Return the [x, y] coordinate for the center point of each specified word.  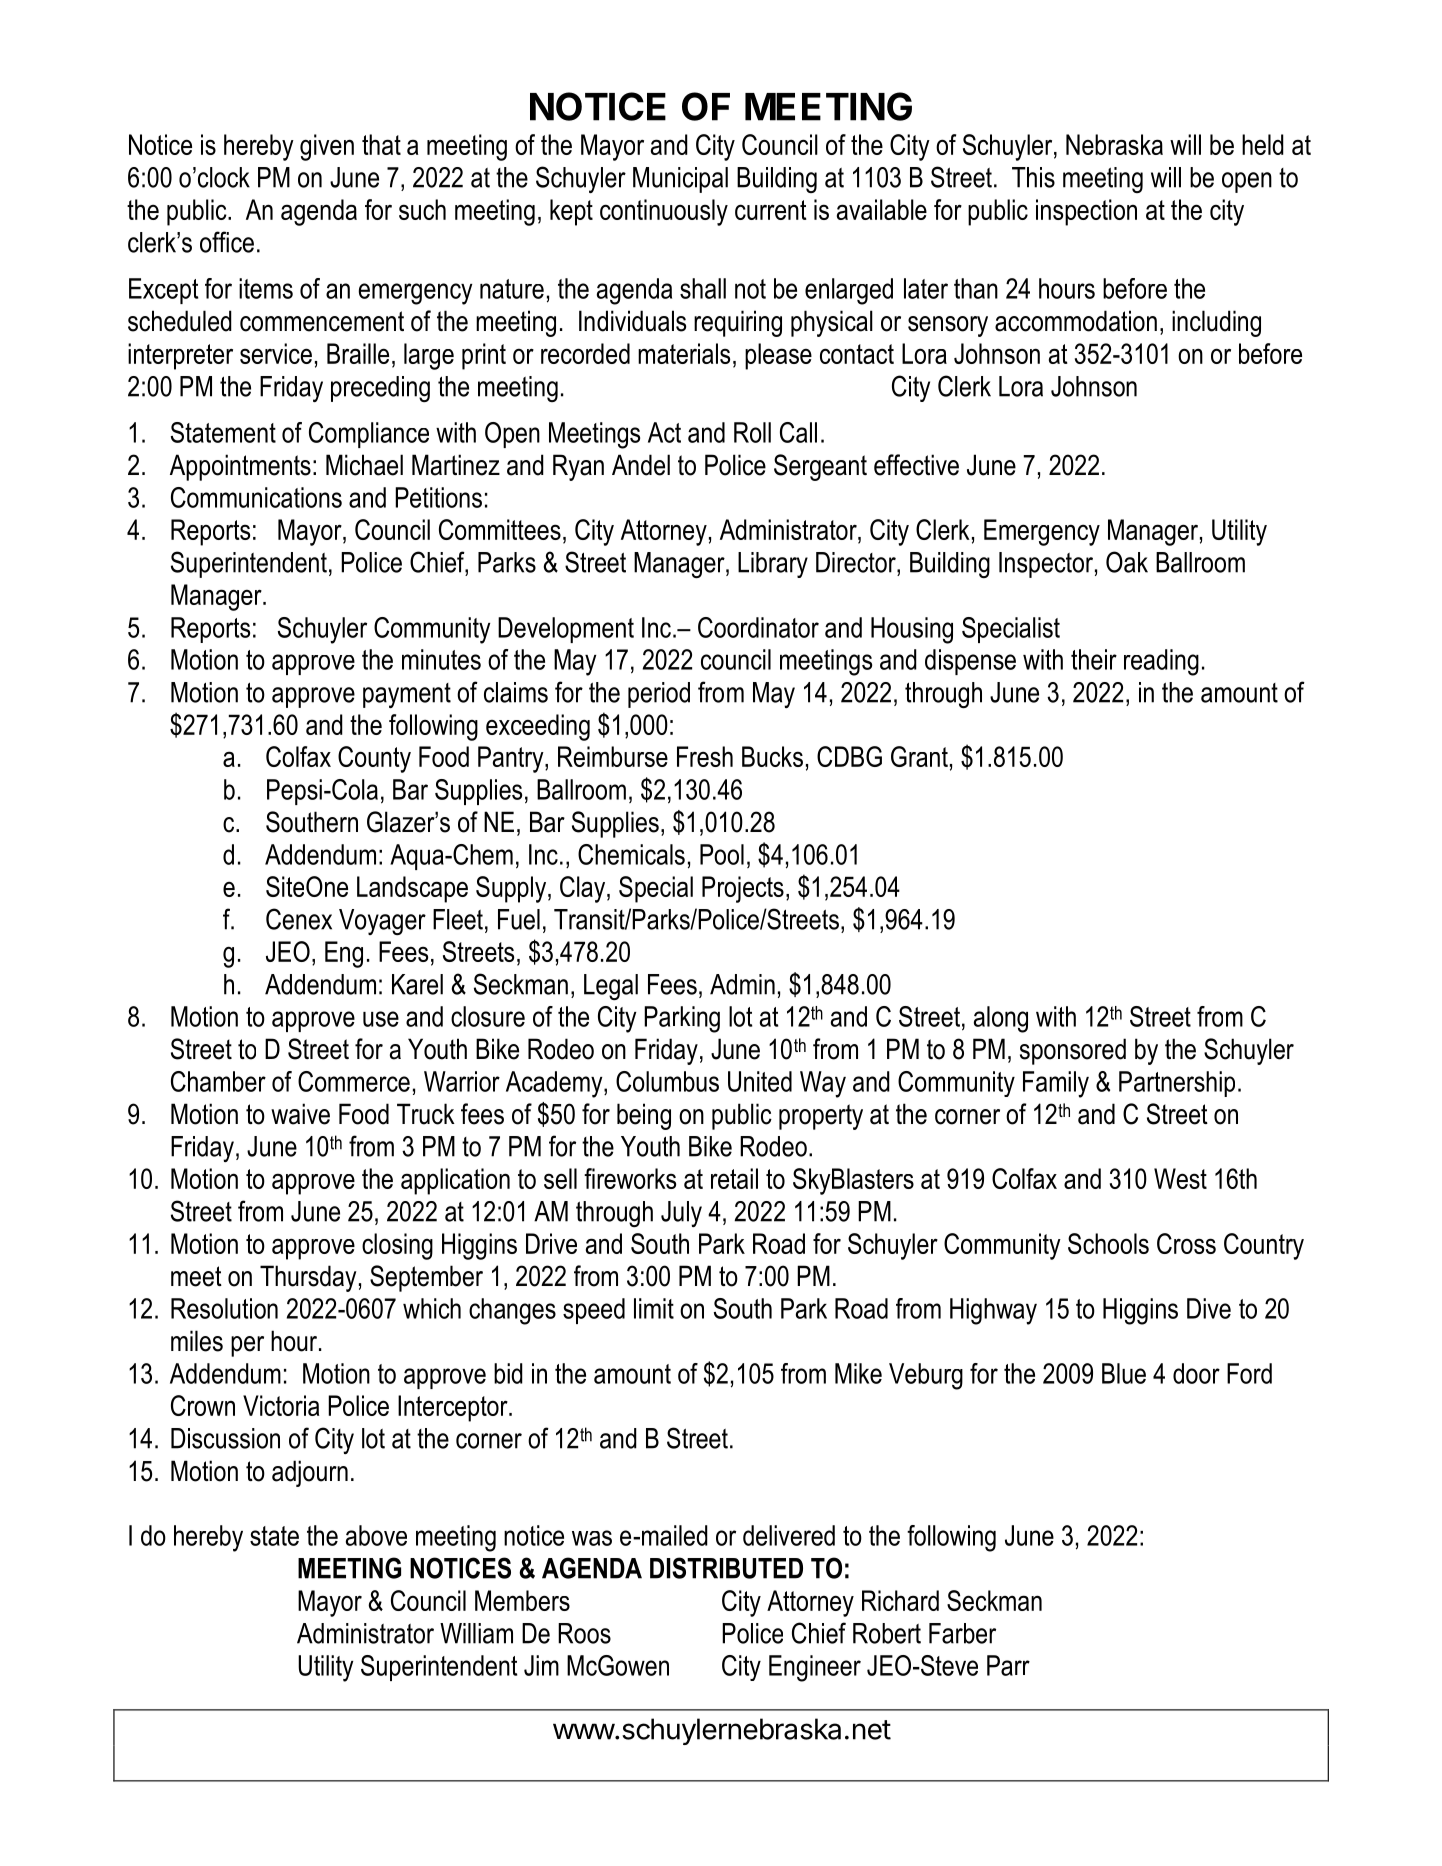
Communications [256, 497]
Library [773, 565]
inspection [1086, 212]
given [327, 147]
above [376, 1535]
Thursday [308, 1278]
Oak [1127, 562]
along [1001, 1019]
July [681, 1214]
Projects [743, 889]
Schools [1108, 1243]
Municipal [680, 180]
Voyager [382, 922]
